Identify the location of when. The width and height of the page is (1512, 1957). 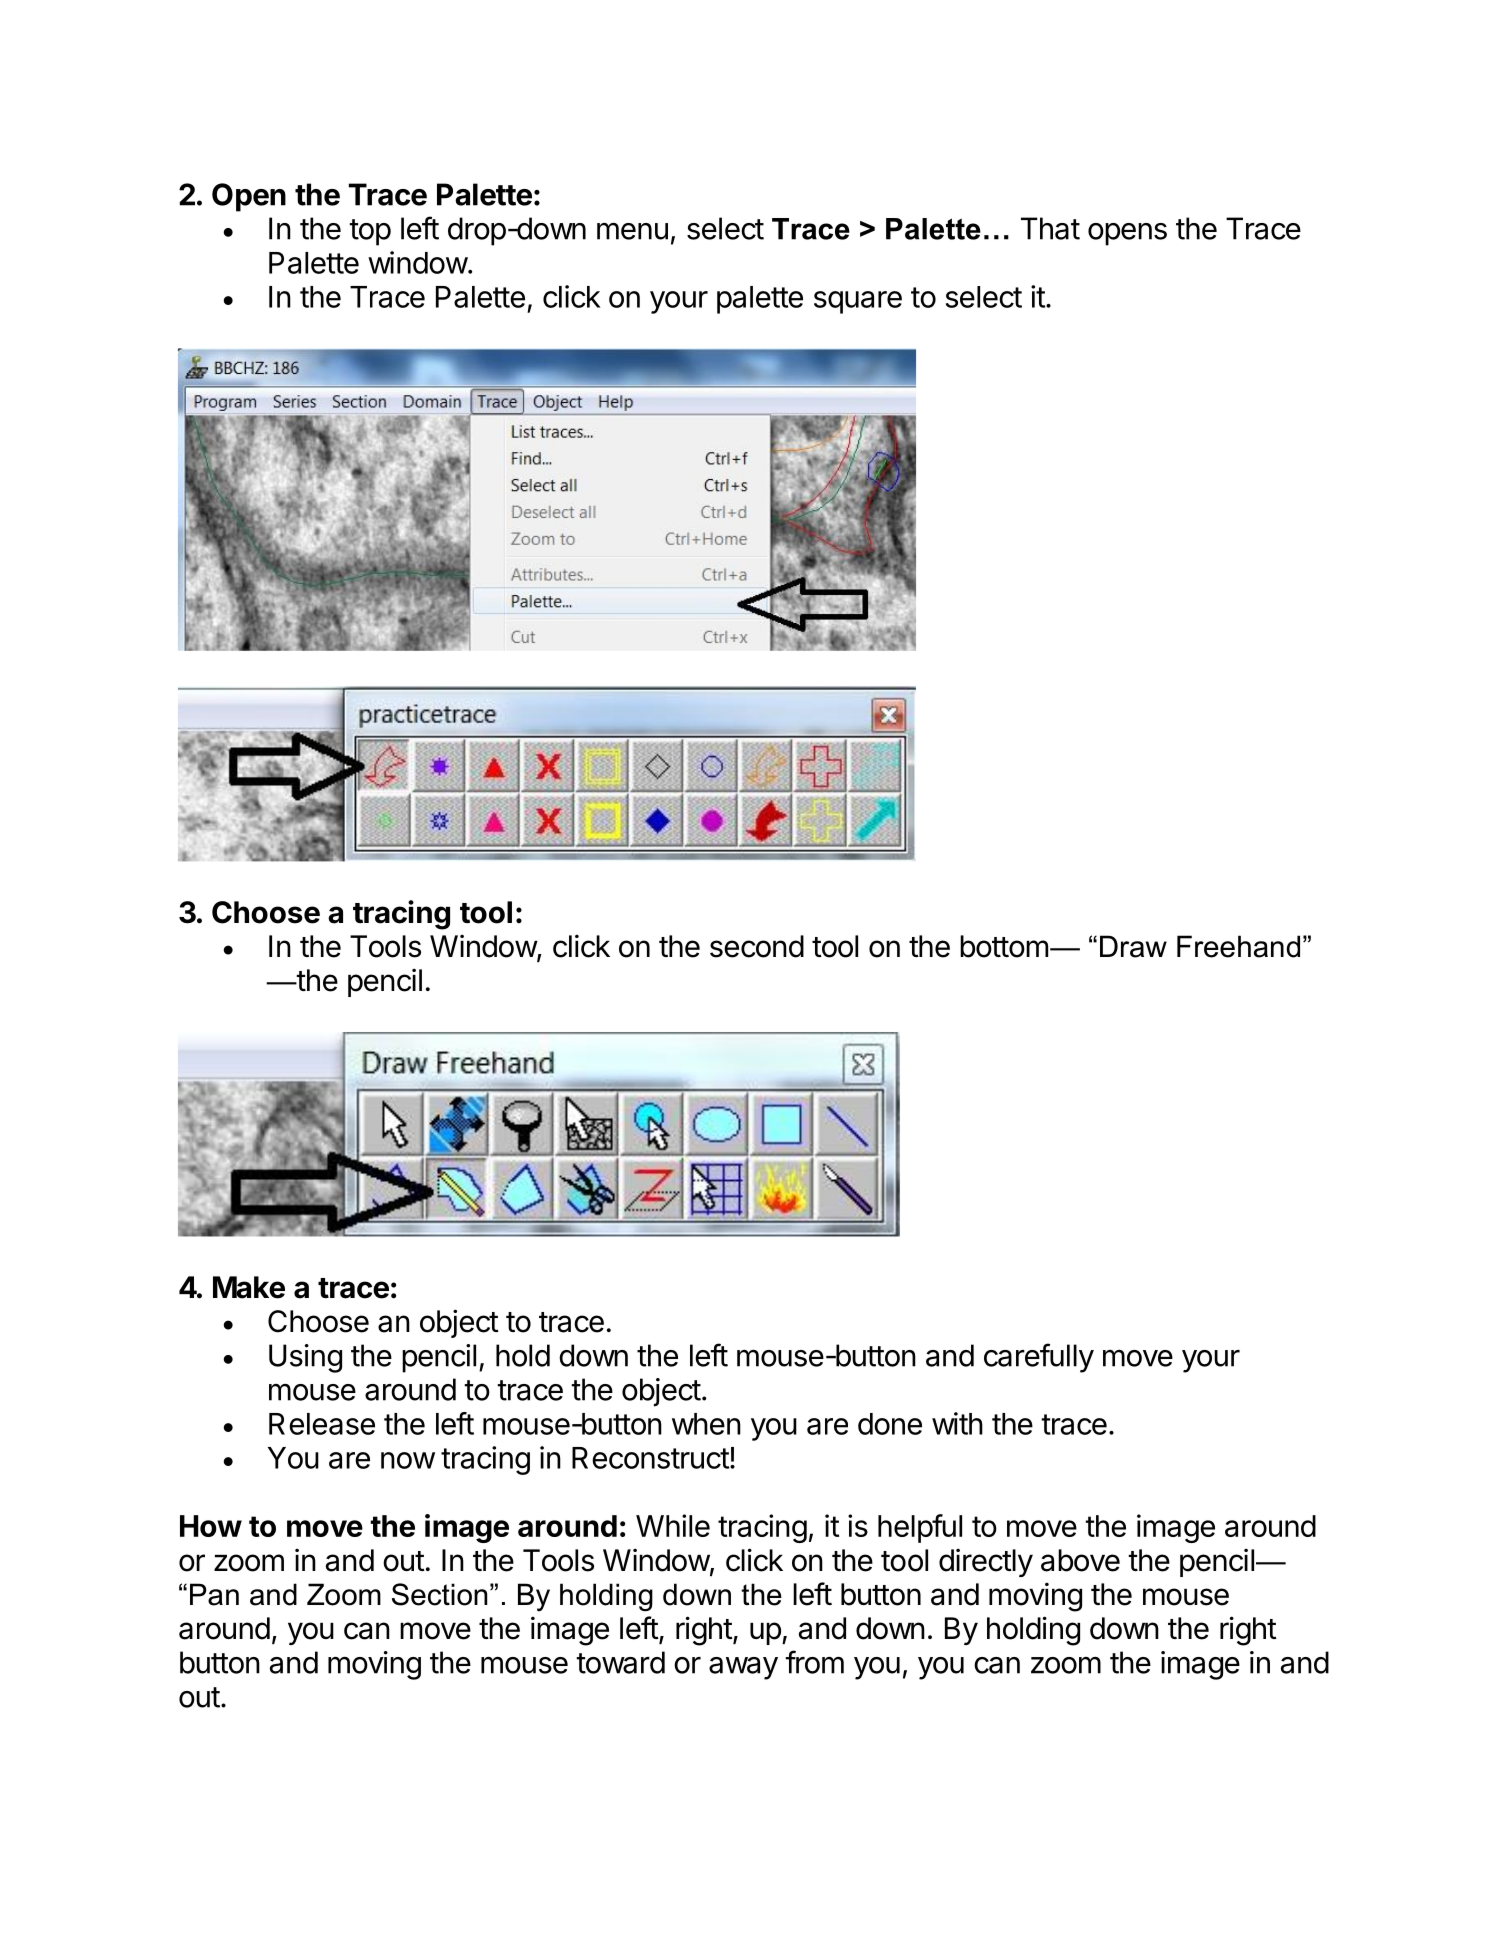
(706, 1424).
